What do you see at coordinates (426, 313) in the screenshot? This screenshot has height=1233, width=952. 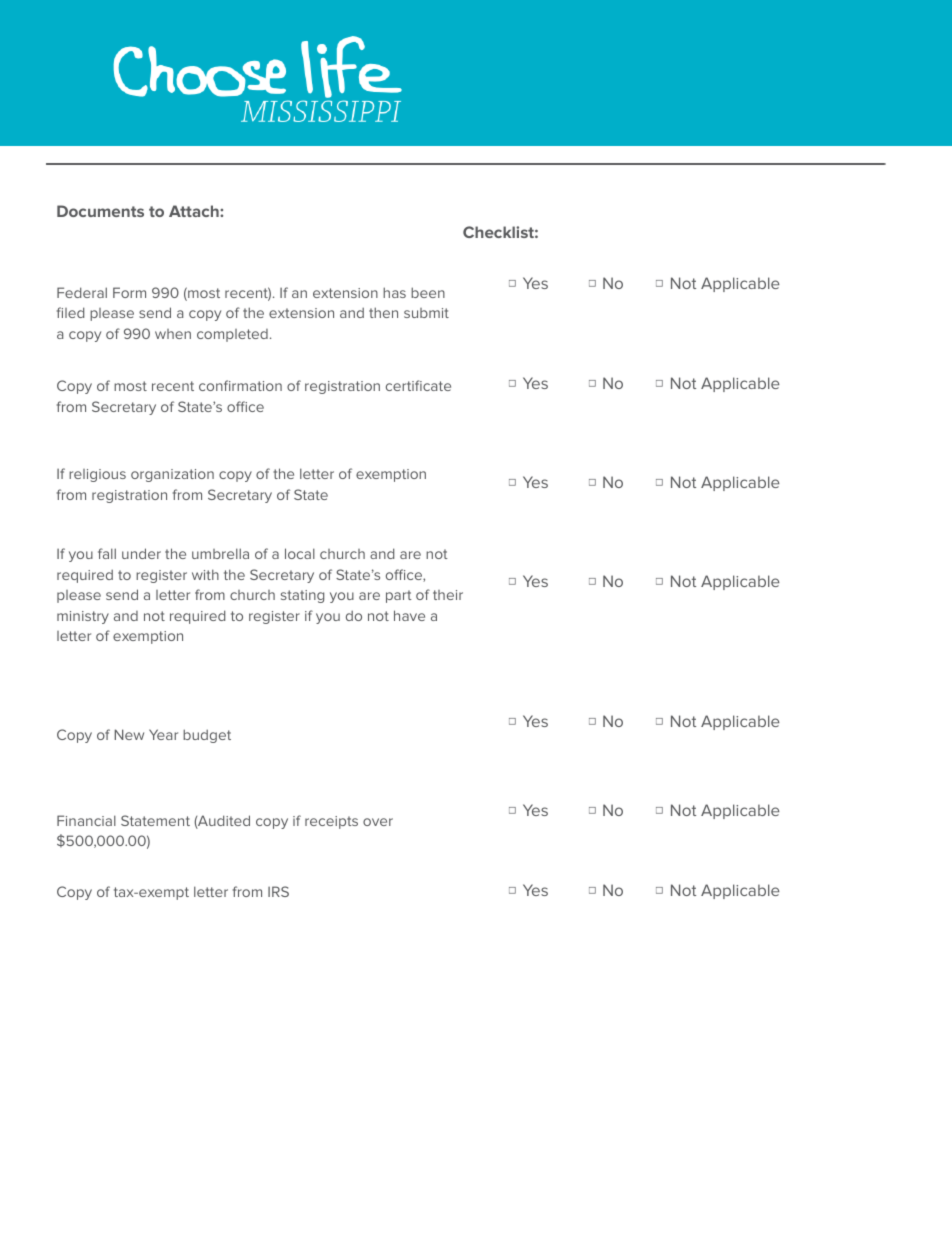 I see `submit` at bounding box center [426, 313].
